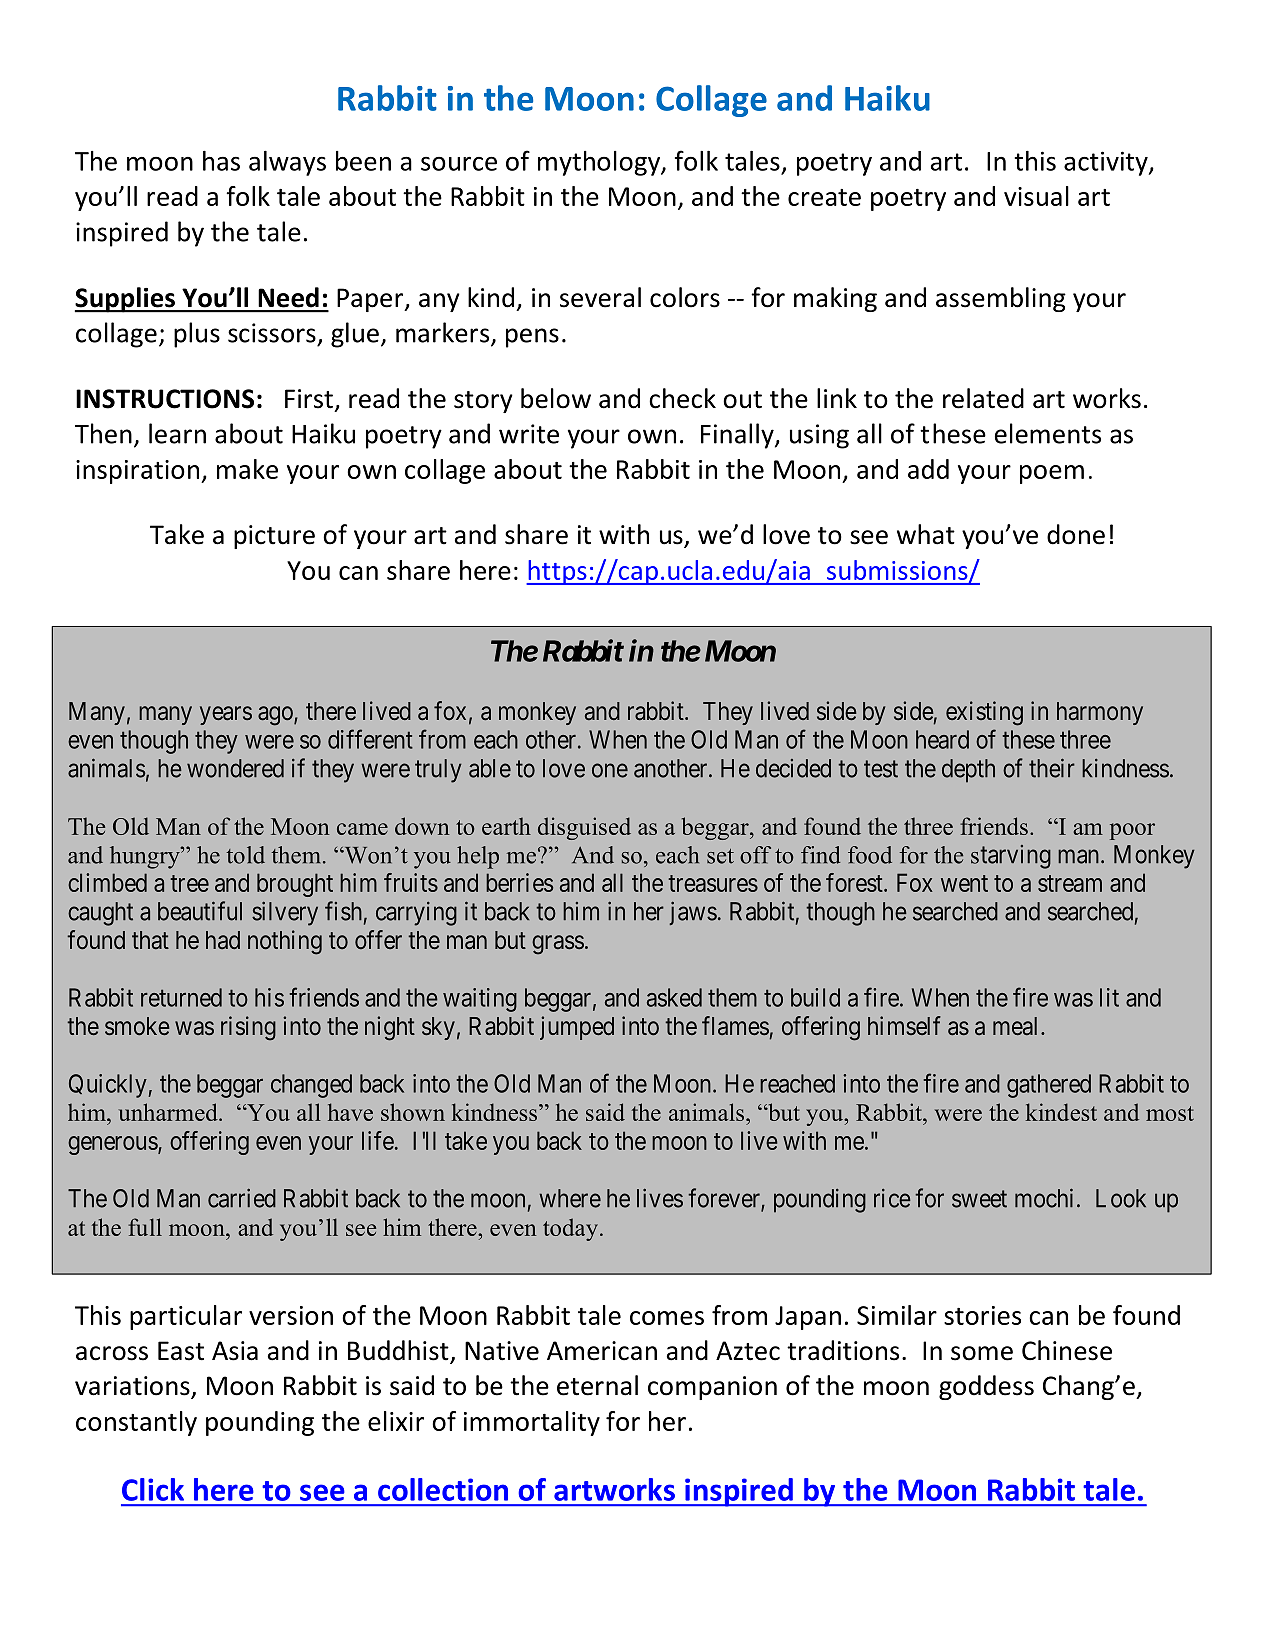 The image size is (1267, 1639). Describe the element at coordinates (577, 1028) in the document. I see `jumped` at that location.
